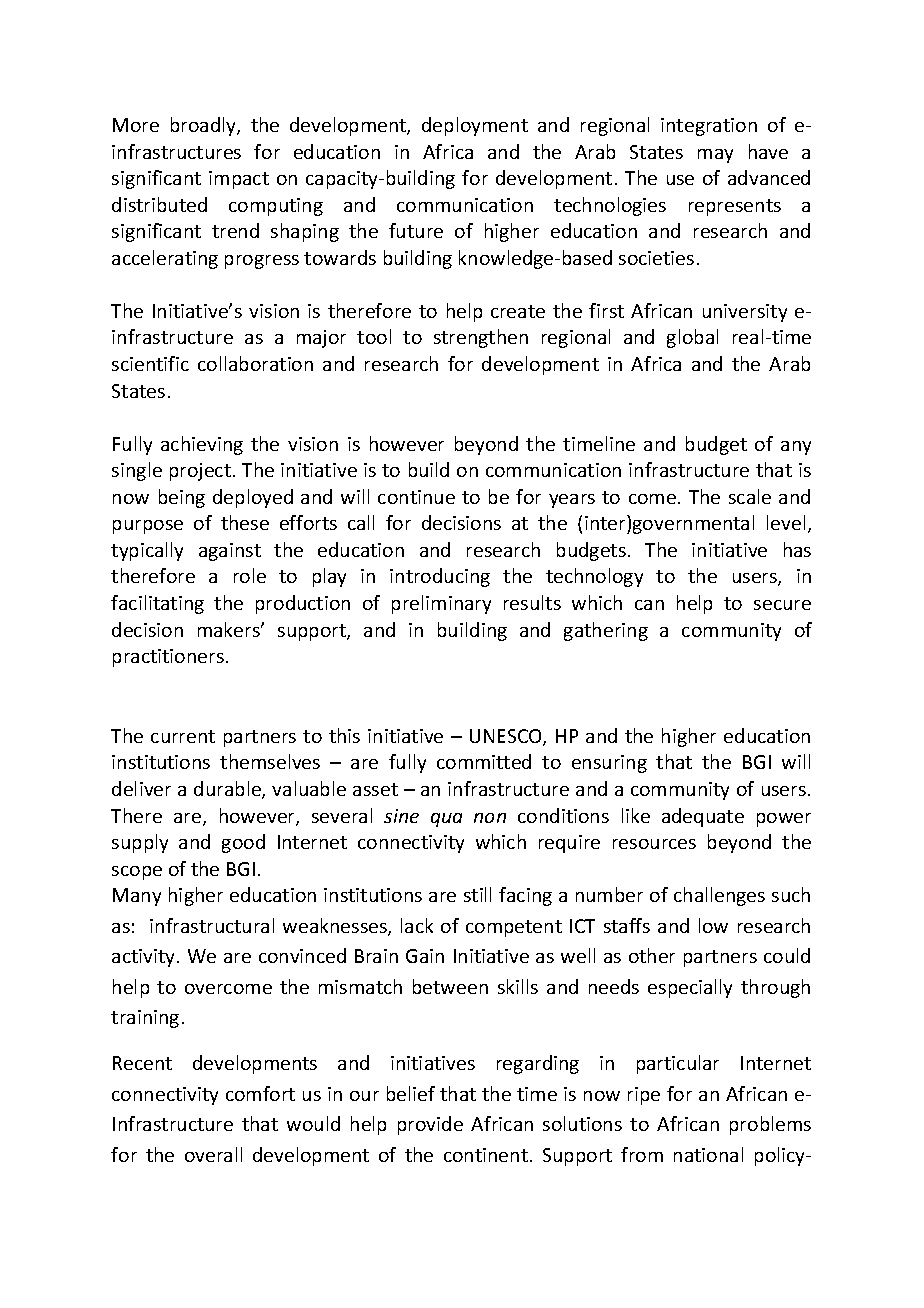 Image resolution: width=924 pixels, height=1308 pixels. I want to click on continue, so click(416, 497).
